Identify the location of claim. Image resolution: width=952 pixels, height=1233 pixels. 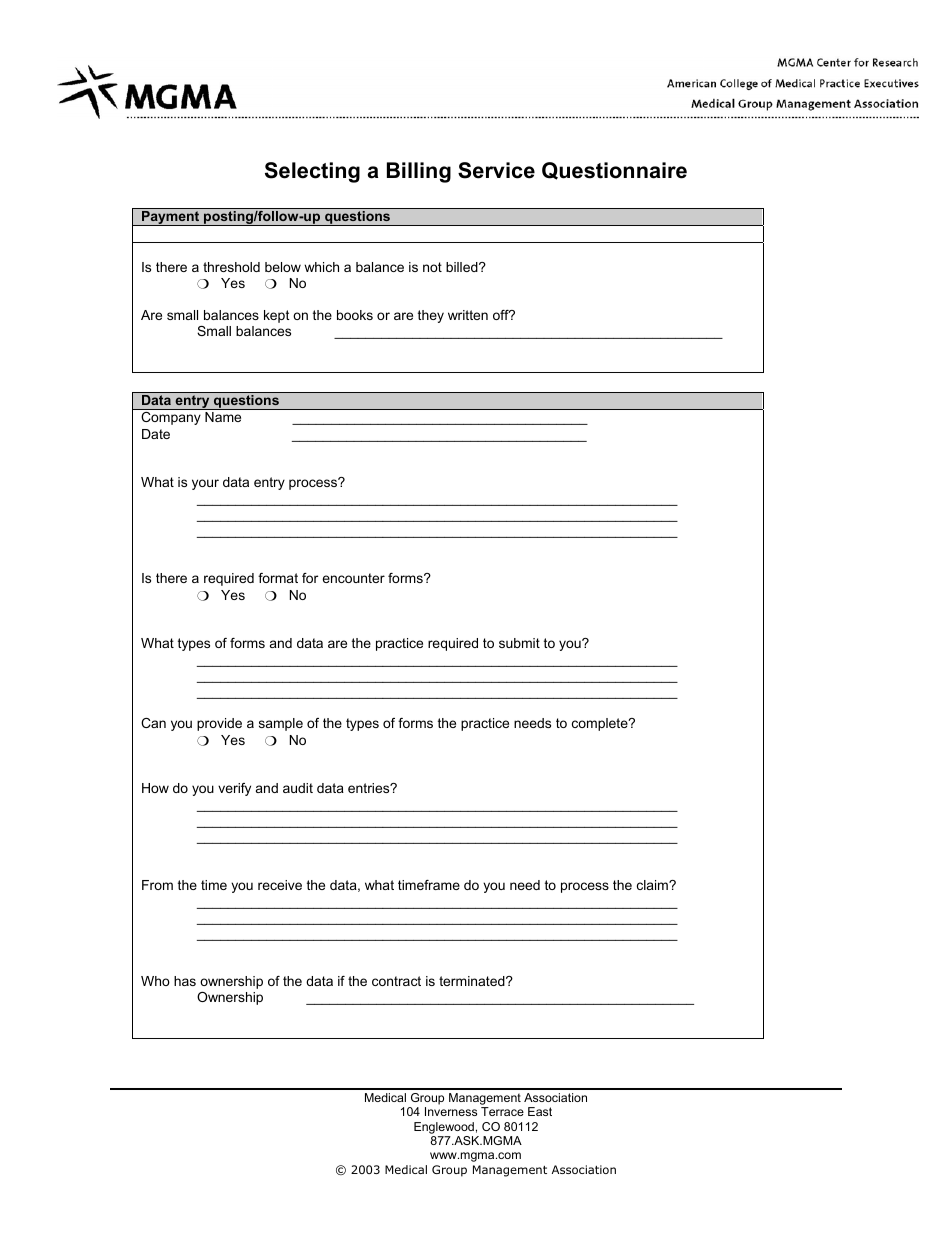
(653, 885).
